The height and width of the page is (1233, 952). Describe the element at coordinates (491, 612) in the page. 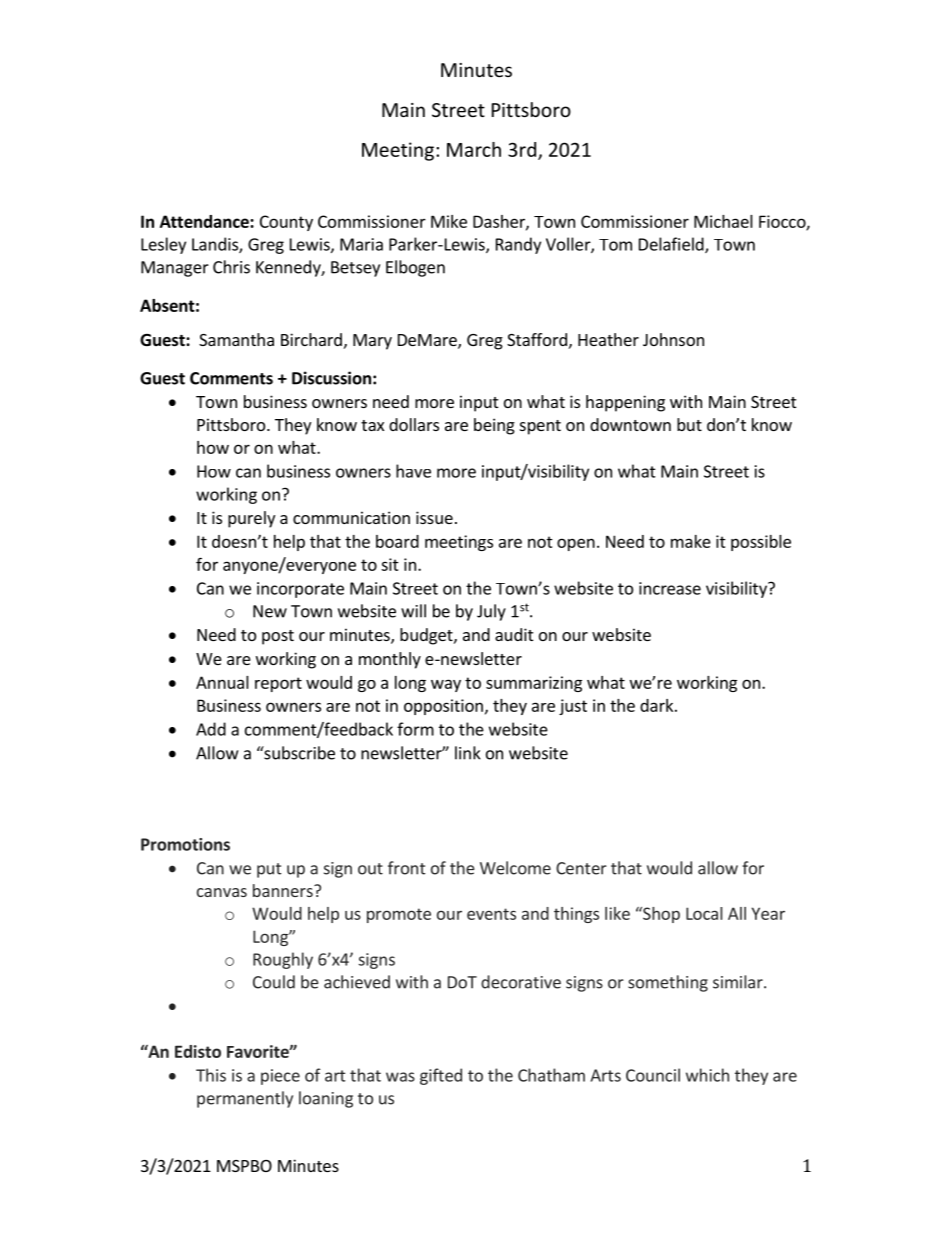

I see `July` at that location.
